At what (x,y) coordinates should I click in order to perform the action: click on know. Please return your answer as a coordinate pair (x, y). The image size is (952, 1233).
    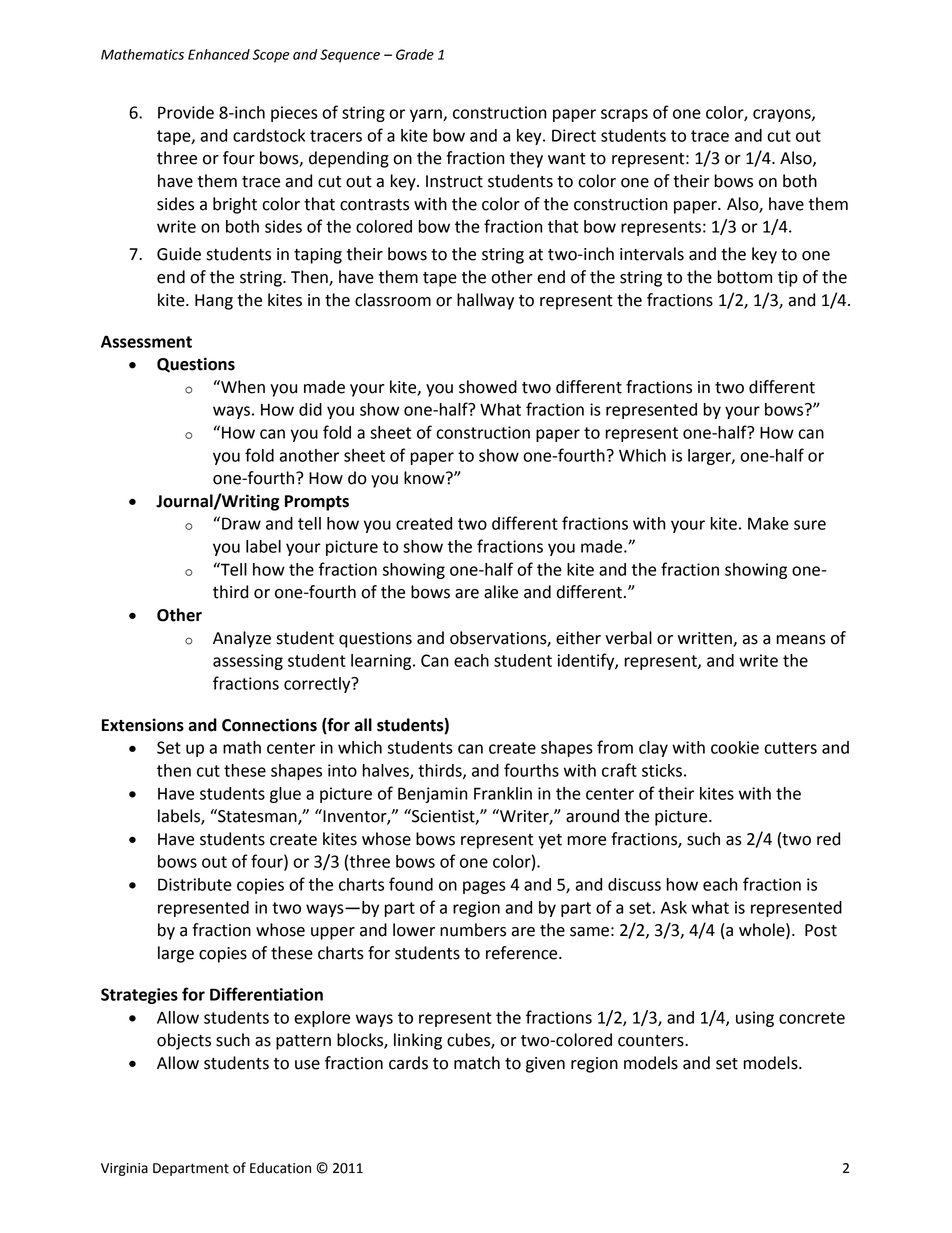
    Looking at the image, I should click on (425, 478).
